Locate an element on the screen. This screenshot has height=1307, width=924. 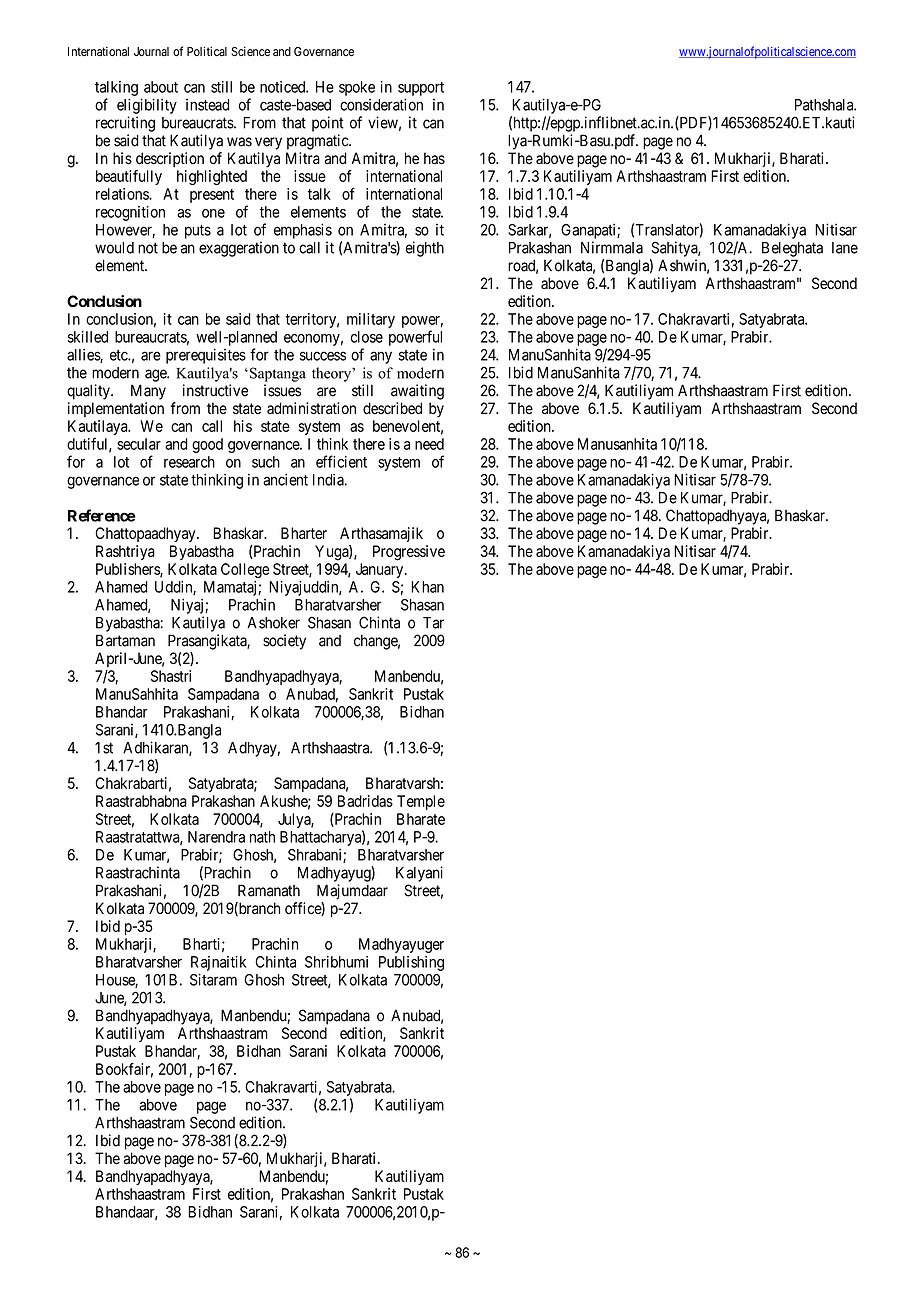
Reference is located at coordinates (101, 515).
